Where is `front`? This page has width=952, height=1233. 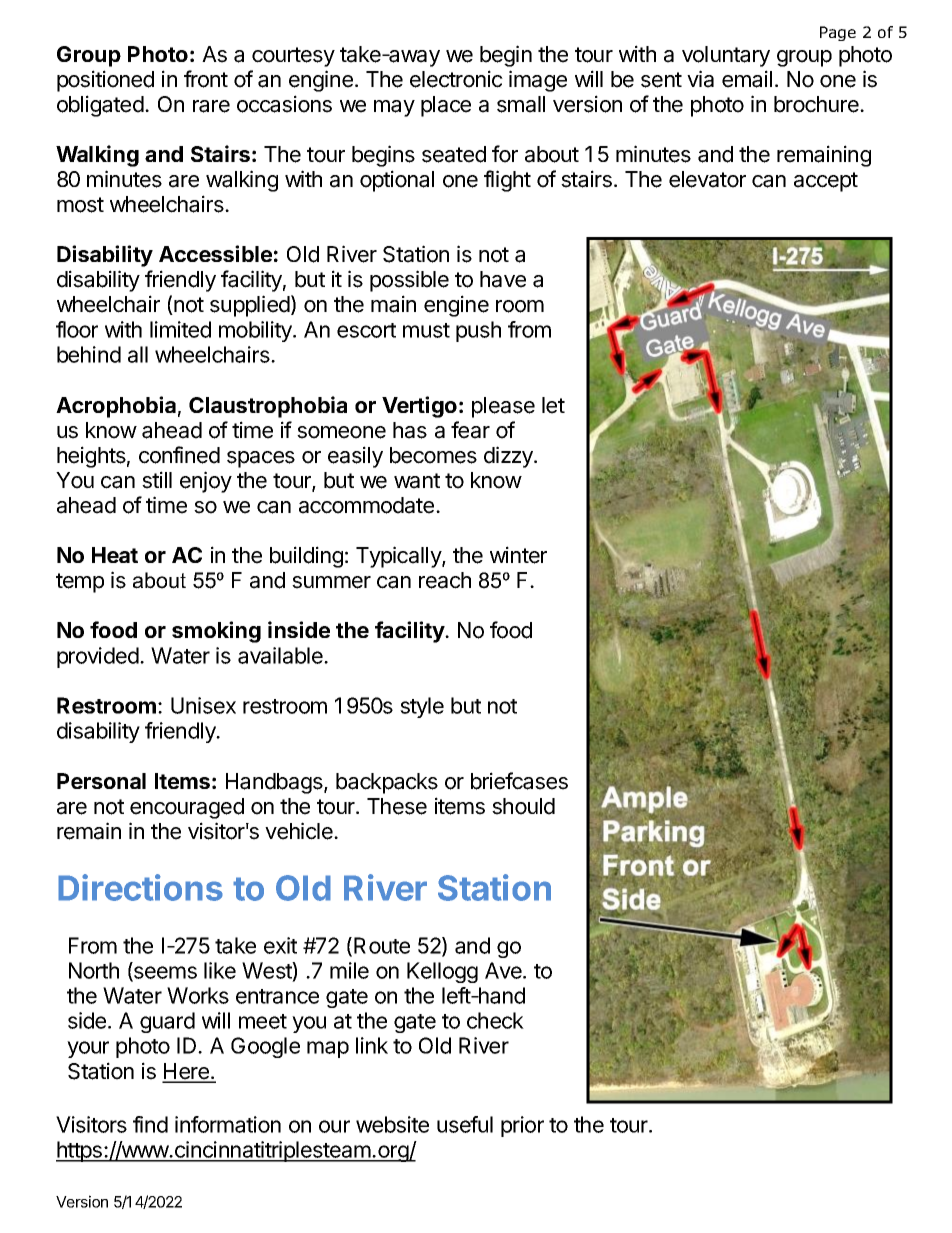
front is located at coordinates (206, 79).
